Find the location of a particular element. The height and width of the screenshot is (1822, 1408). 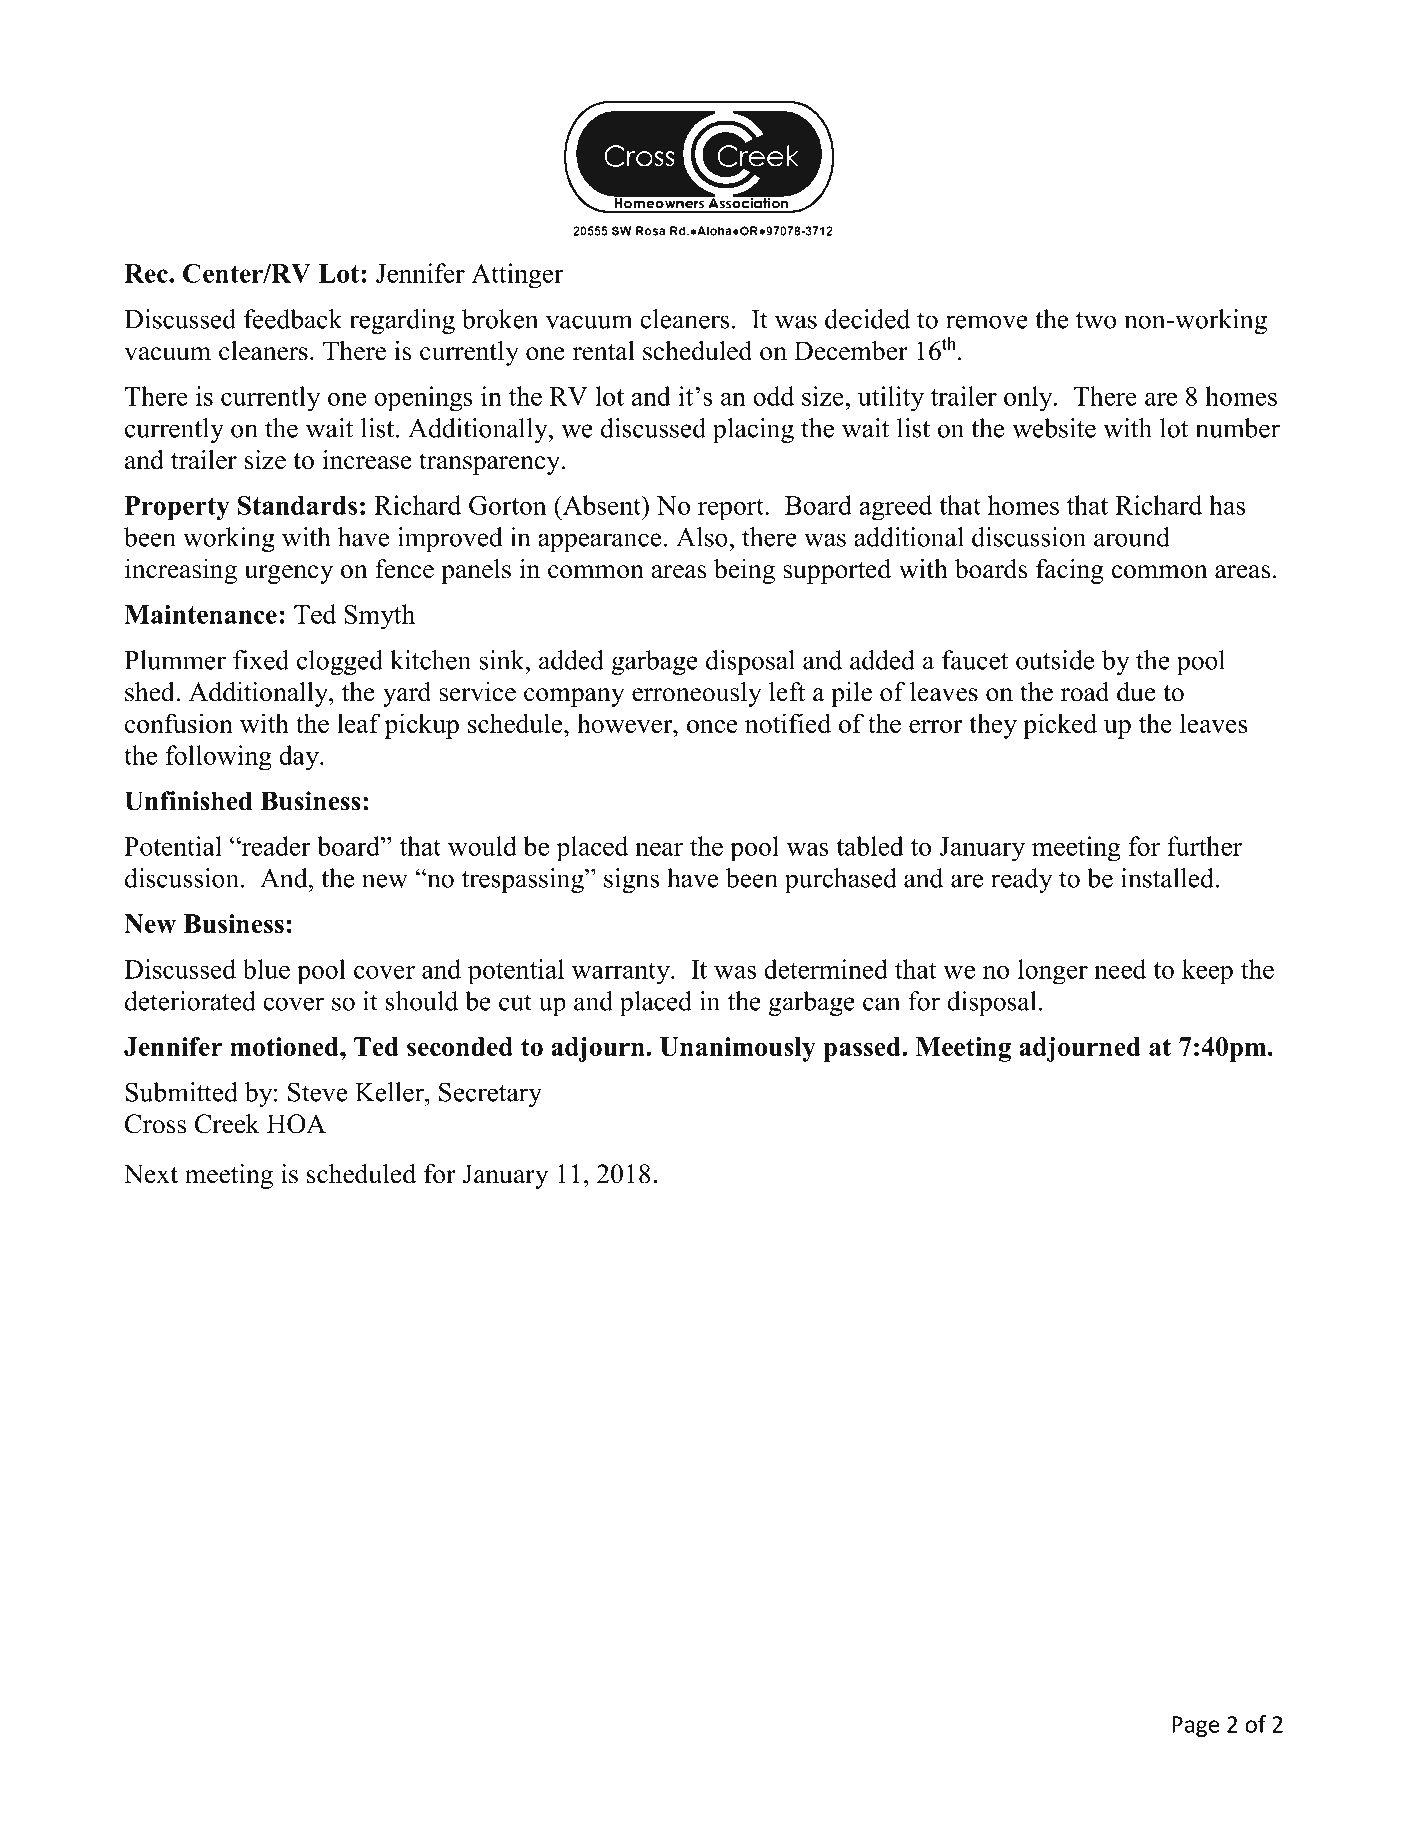

day is located at coordinates (300, 758).
